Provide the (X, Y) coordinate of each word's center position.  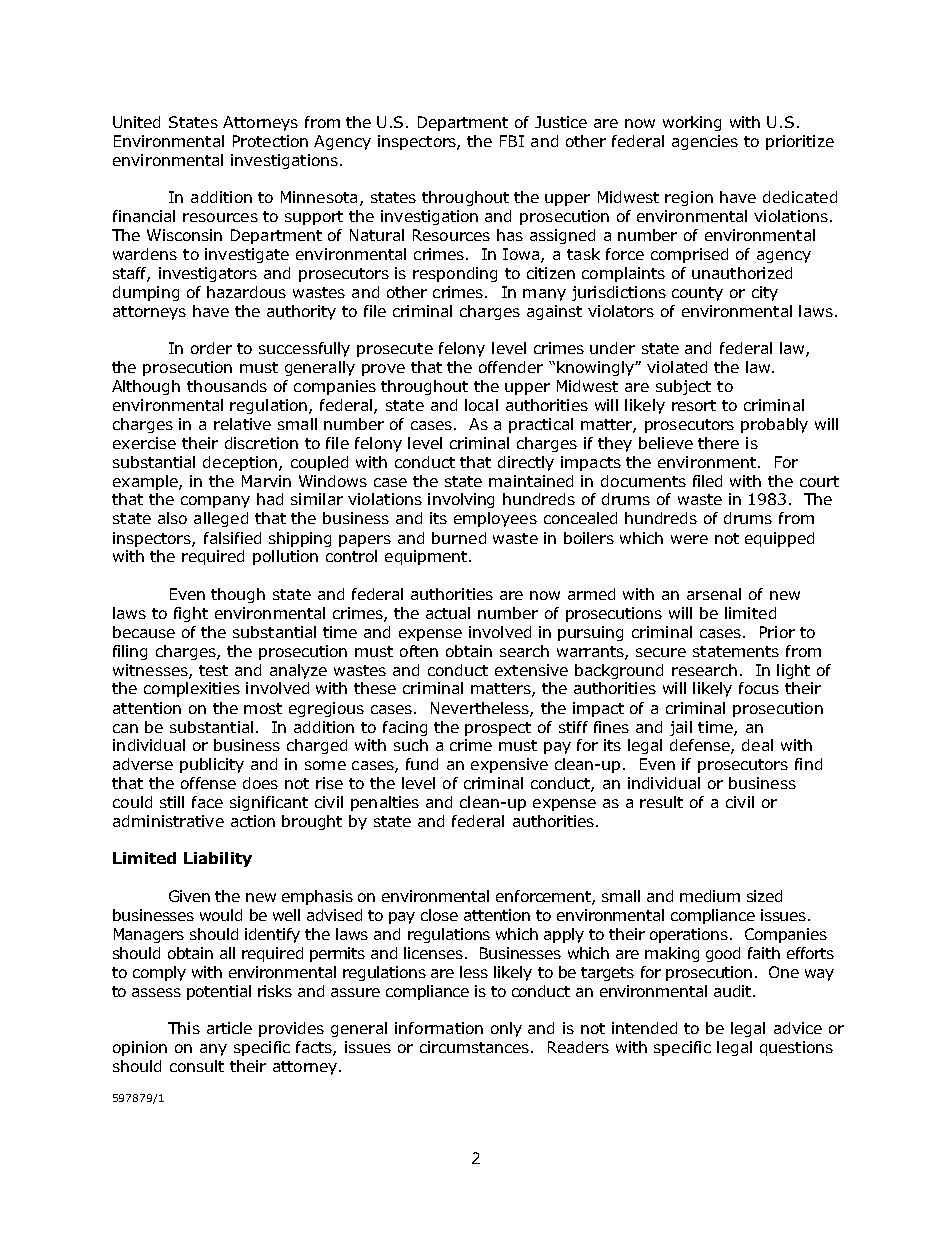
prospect (498, 729)
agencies (705, 142)
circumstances (476, 1047)
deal (757, 745)
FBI (512, 141)
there (718, 443)
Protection (270, 141)
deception (240, 463)
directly (526, 463)
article (229, 1028)
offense (208, 783)
